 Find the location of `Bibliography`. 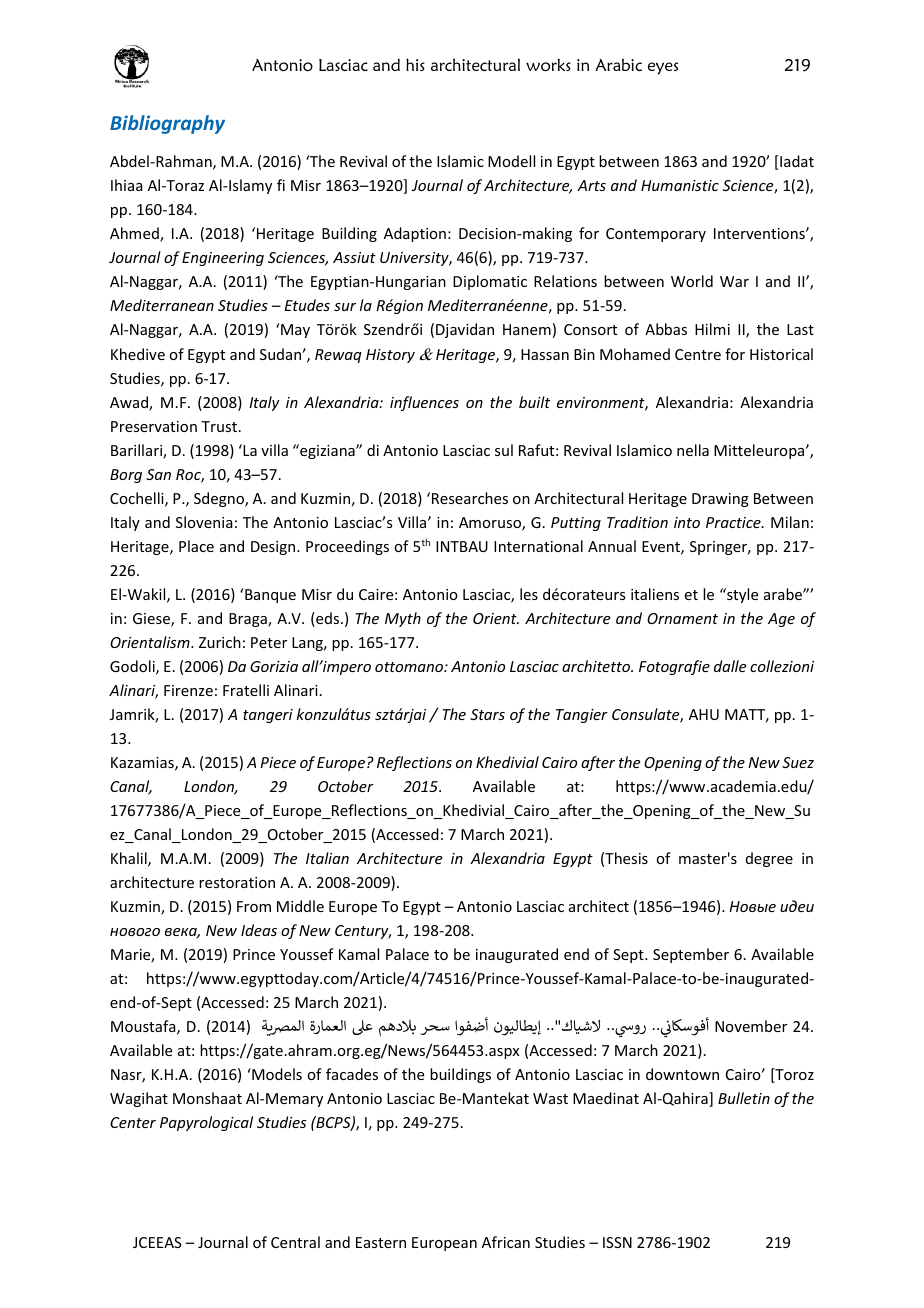

Bibliography is located at coordinates (167, 124).
